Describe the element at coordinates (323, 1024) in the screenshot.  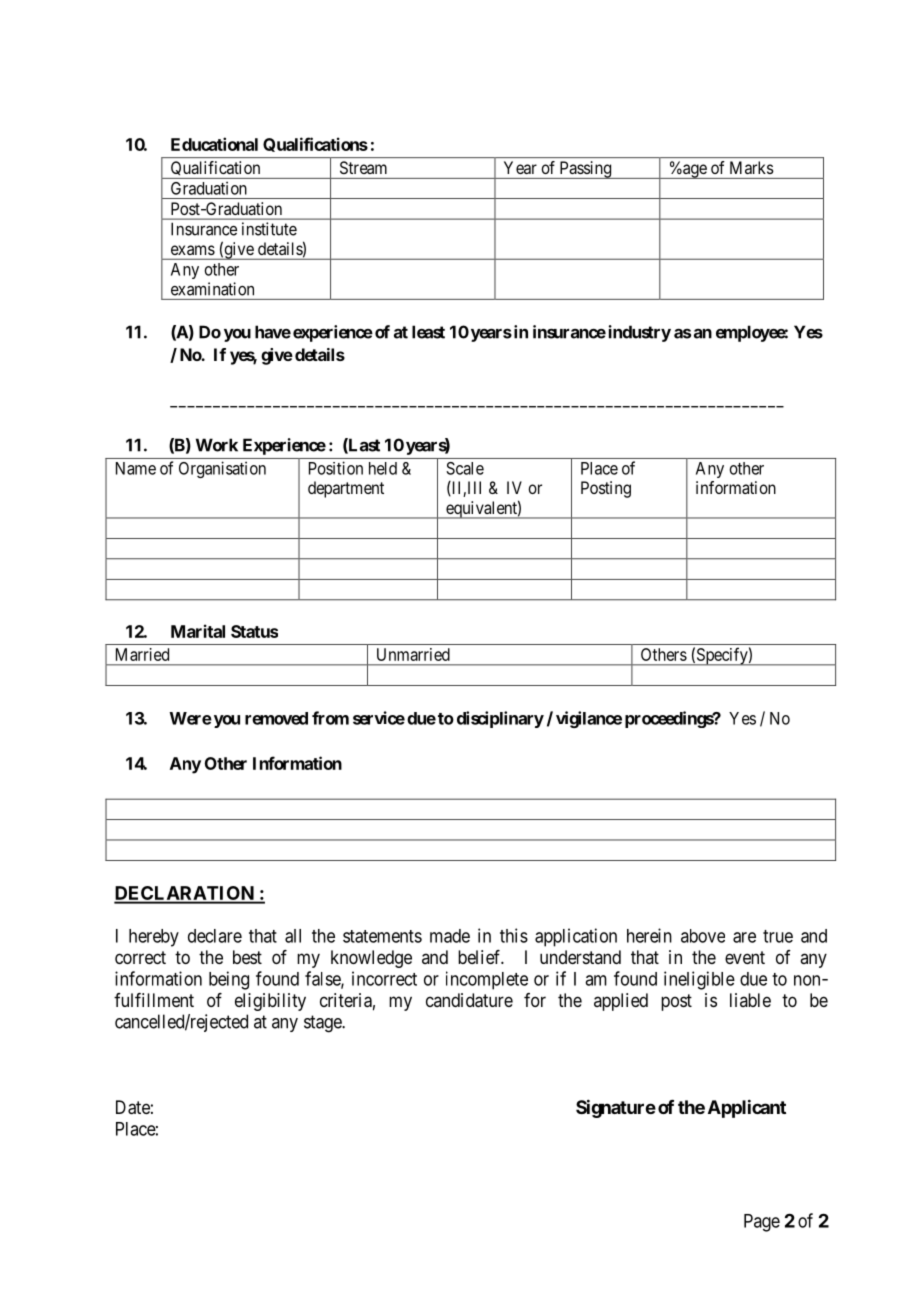
I see `stage` at that location.
